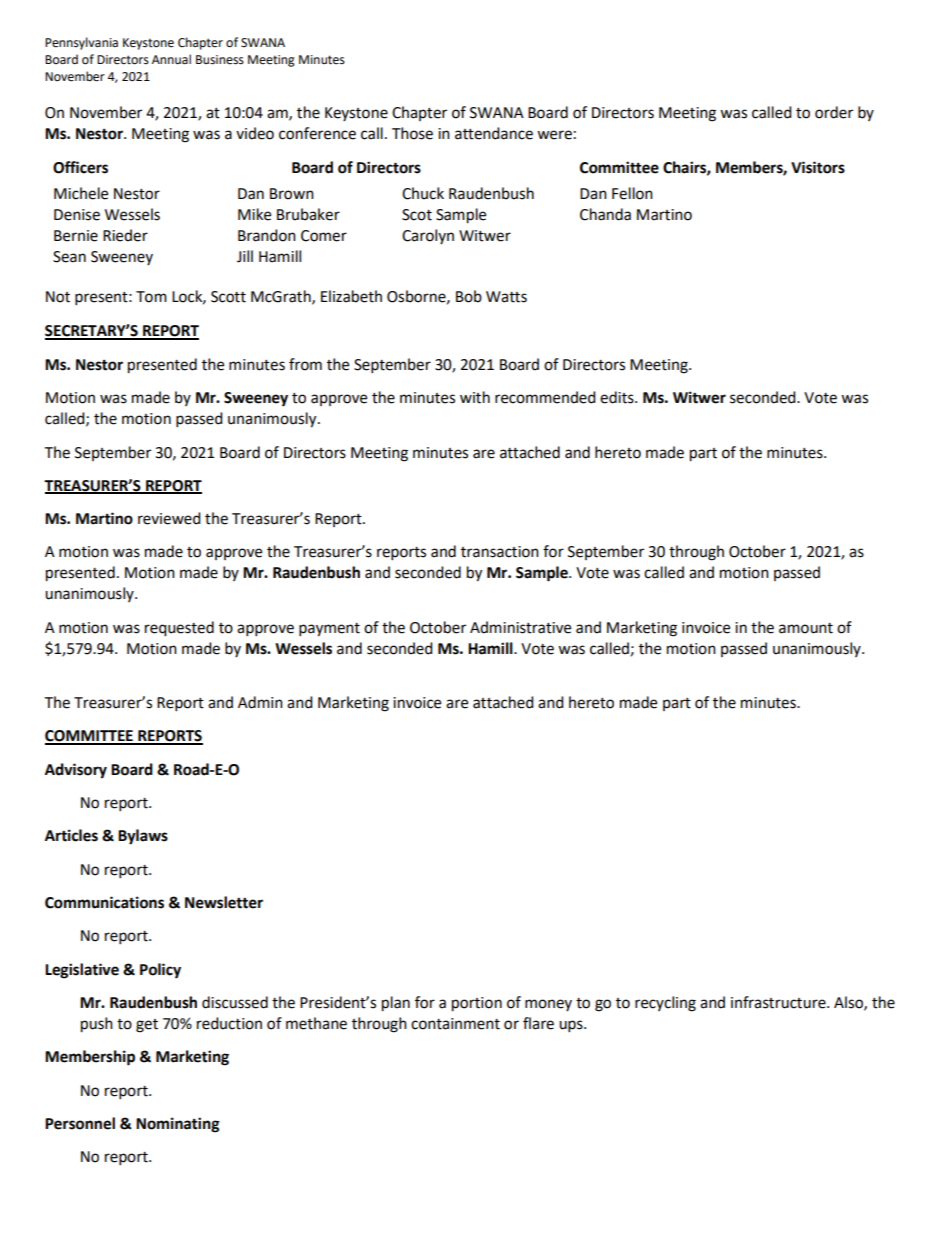  Describe the element at coordinates (500, 552) in the image. I see `transaction` at that location.
